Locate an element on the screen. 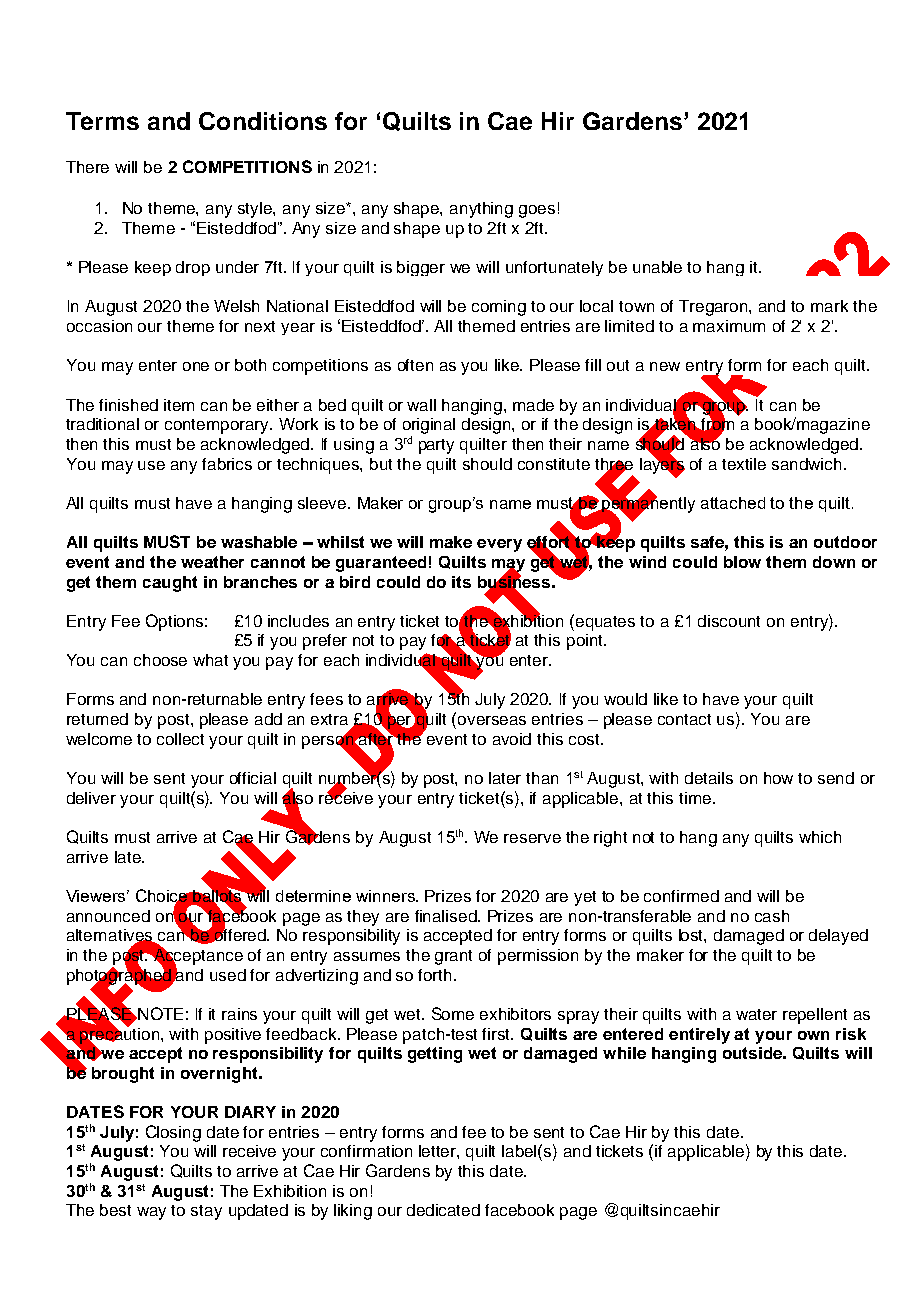  stay is located at coordinates (206, 1212).
